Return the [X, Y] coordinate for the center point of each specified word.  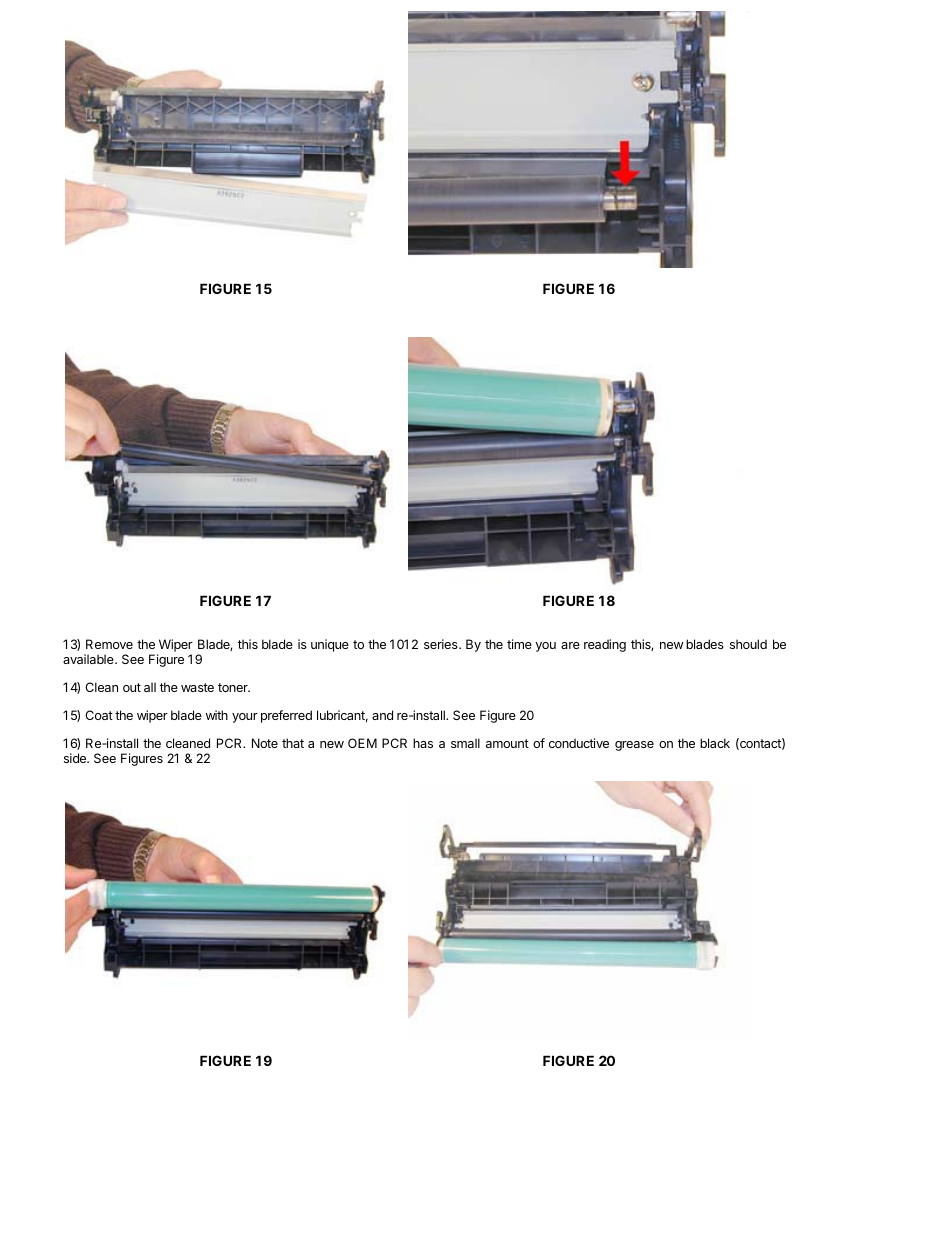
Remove [109, 644]
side [76, 758]
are [570, 645]
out [132, 687]
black [715, 743]
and [382, 715]
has [423, 743]
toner [234, 687]
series [442, 644]
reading [605, 645]
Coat [99, 715]
